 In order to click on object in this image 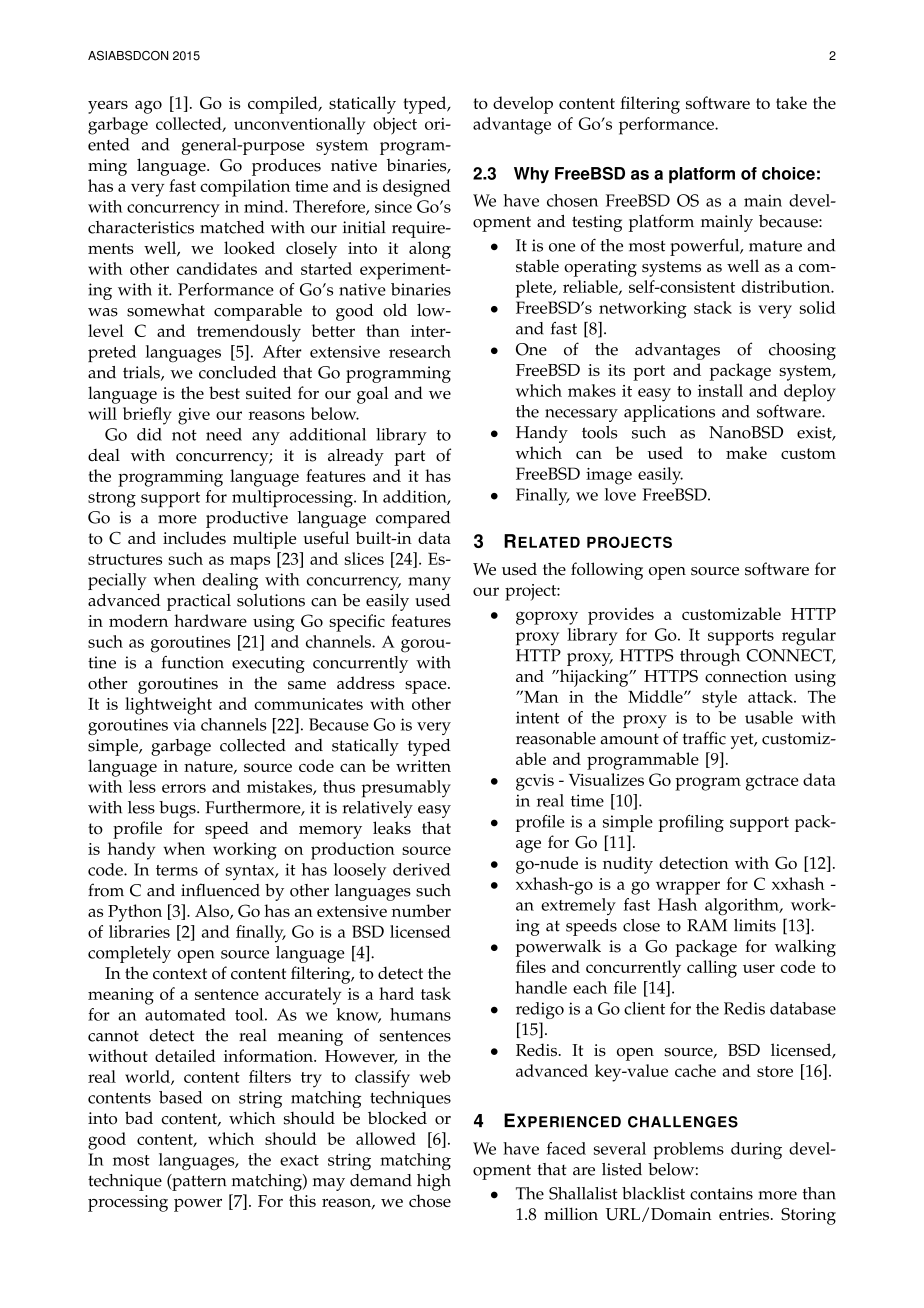, I will do `click(395, 126)`.
